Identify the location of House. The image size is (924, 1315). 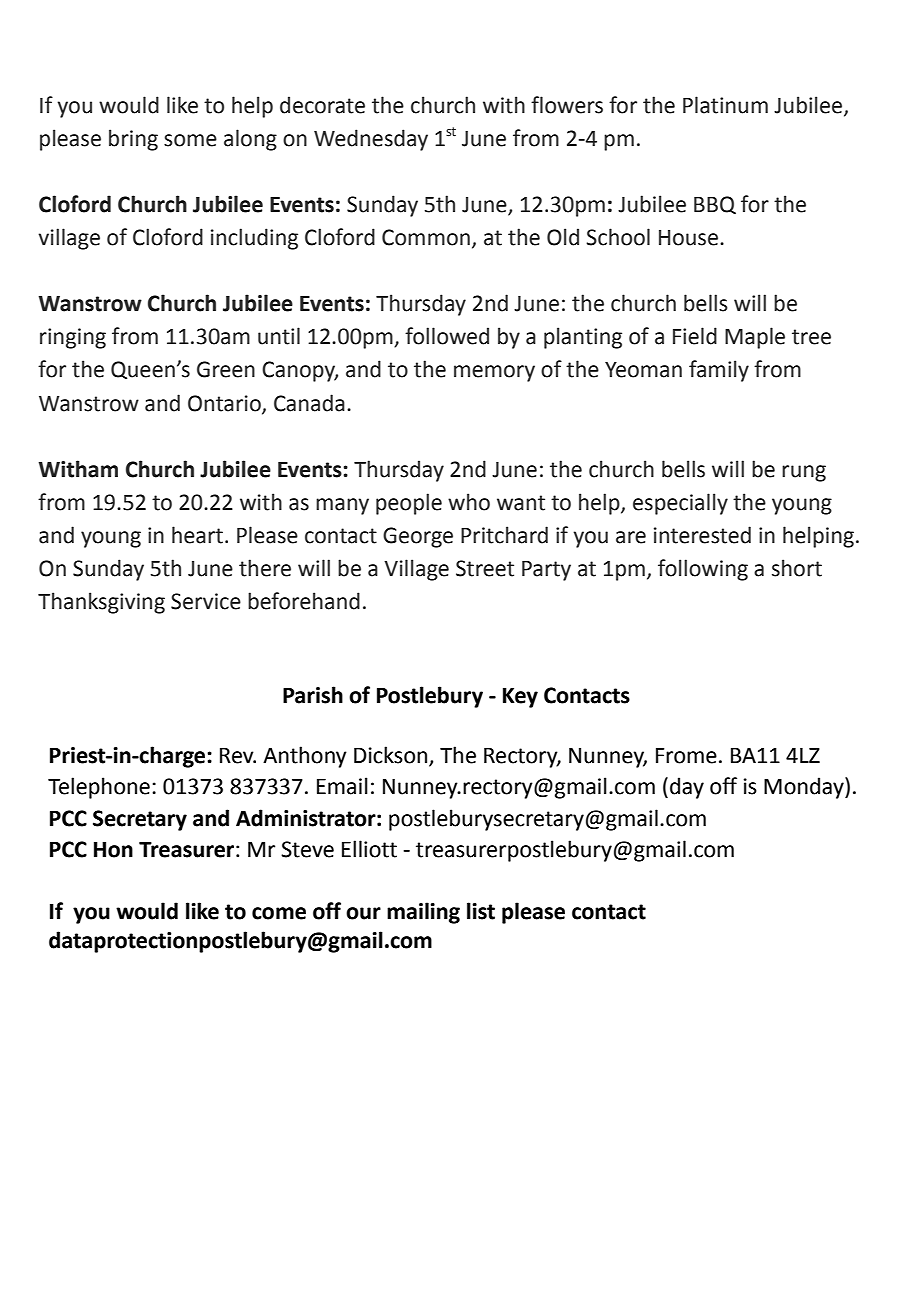
(690, 238).
